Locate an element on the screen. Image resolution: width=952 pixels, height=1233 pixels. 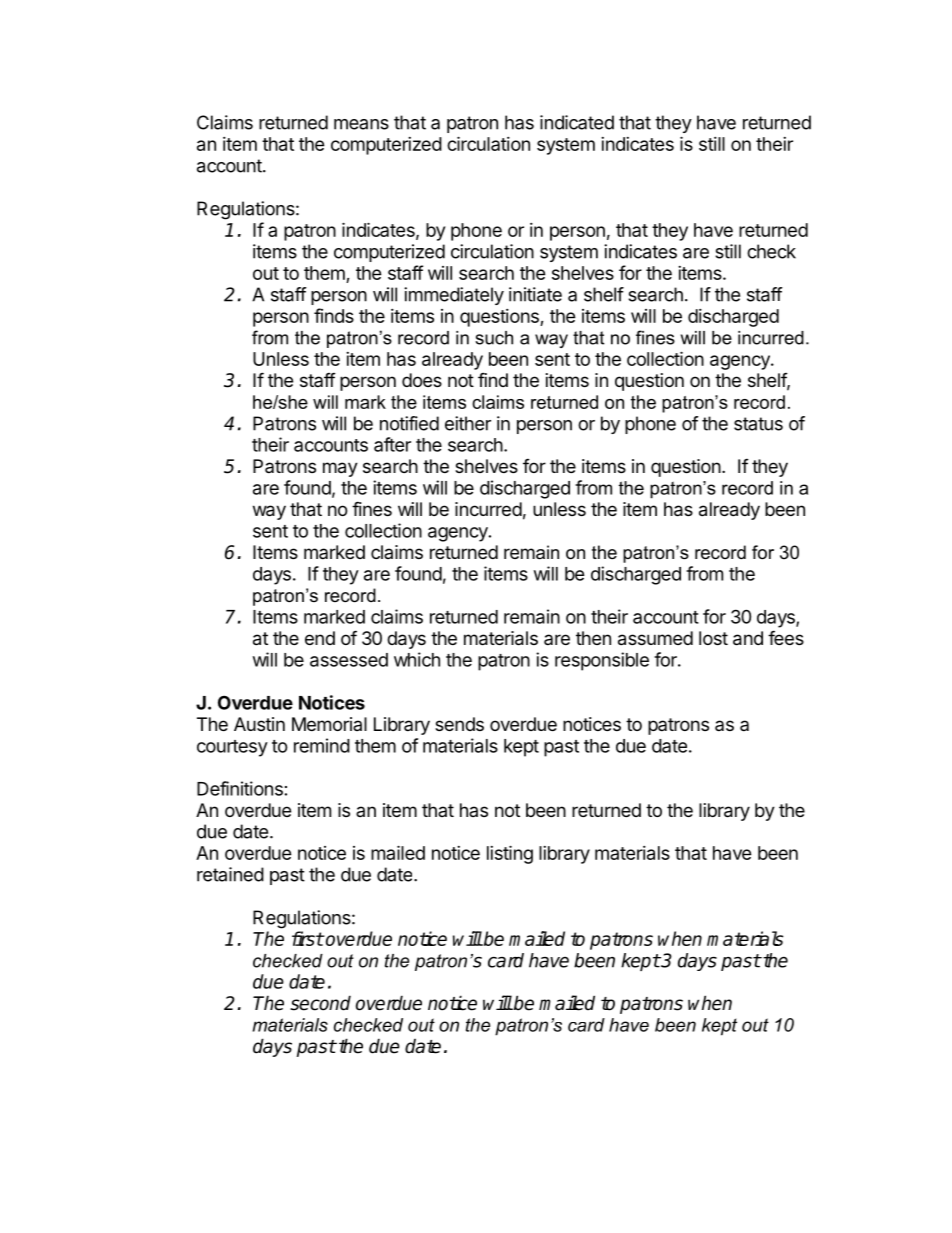
lost is located at coordinates (713, 638).
